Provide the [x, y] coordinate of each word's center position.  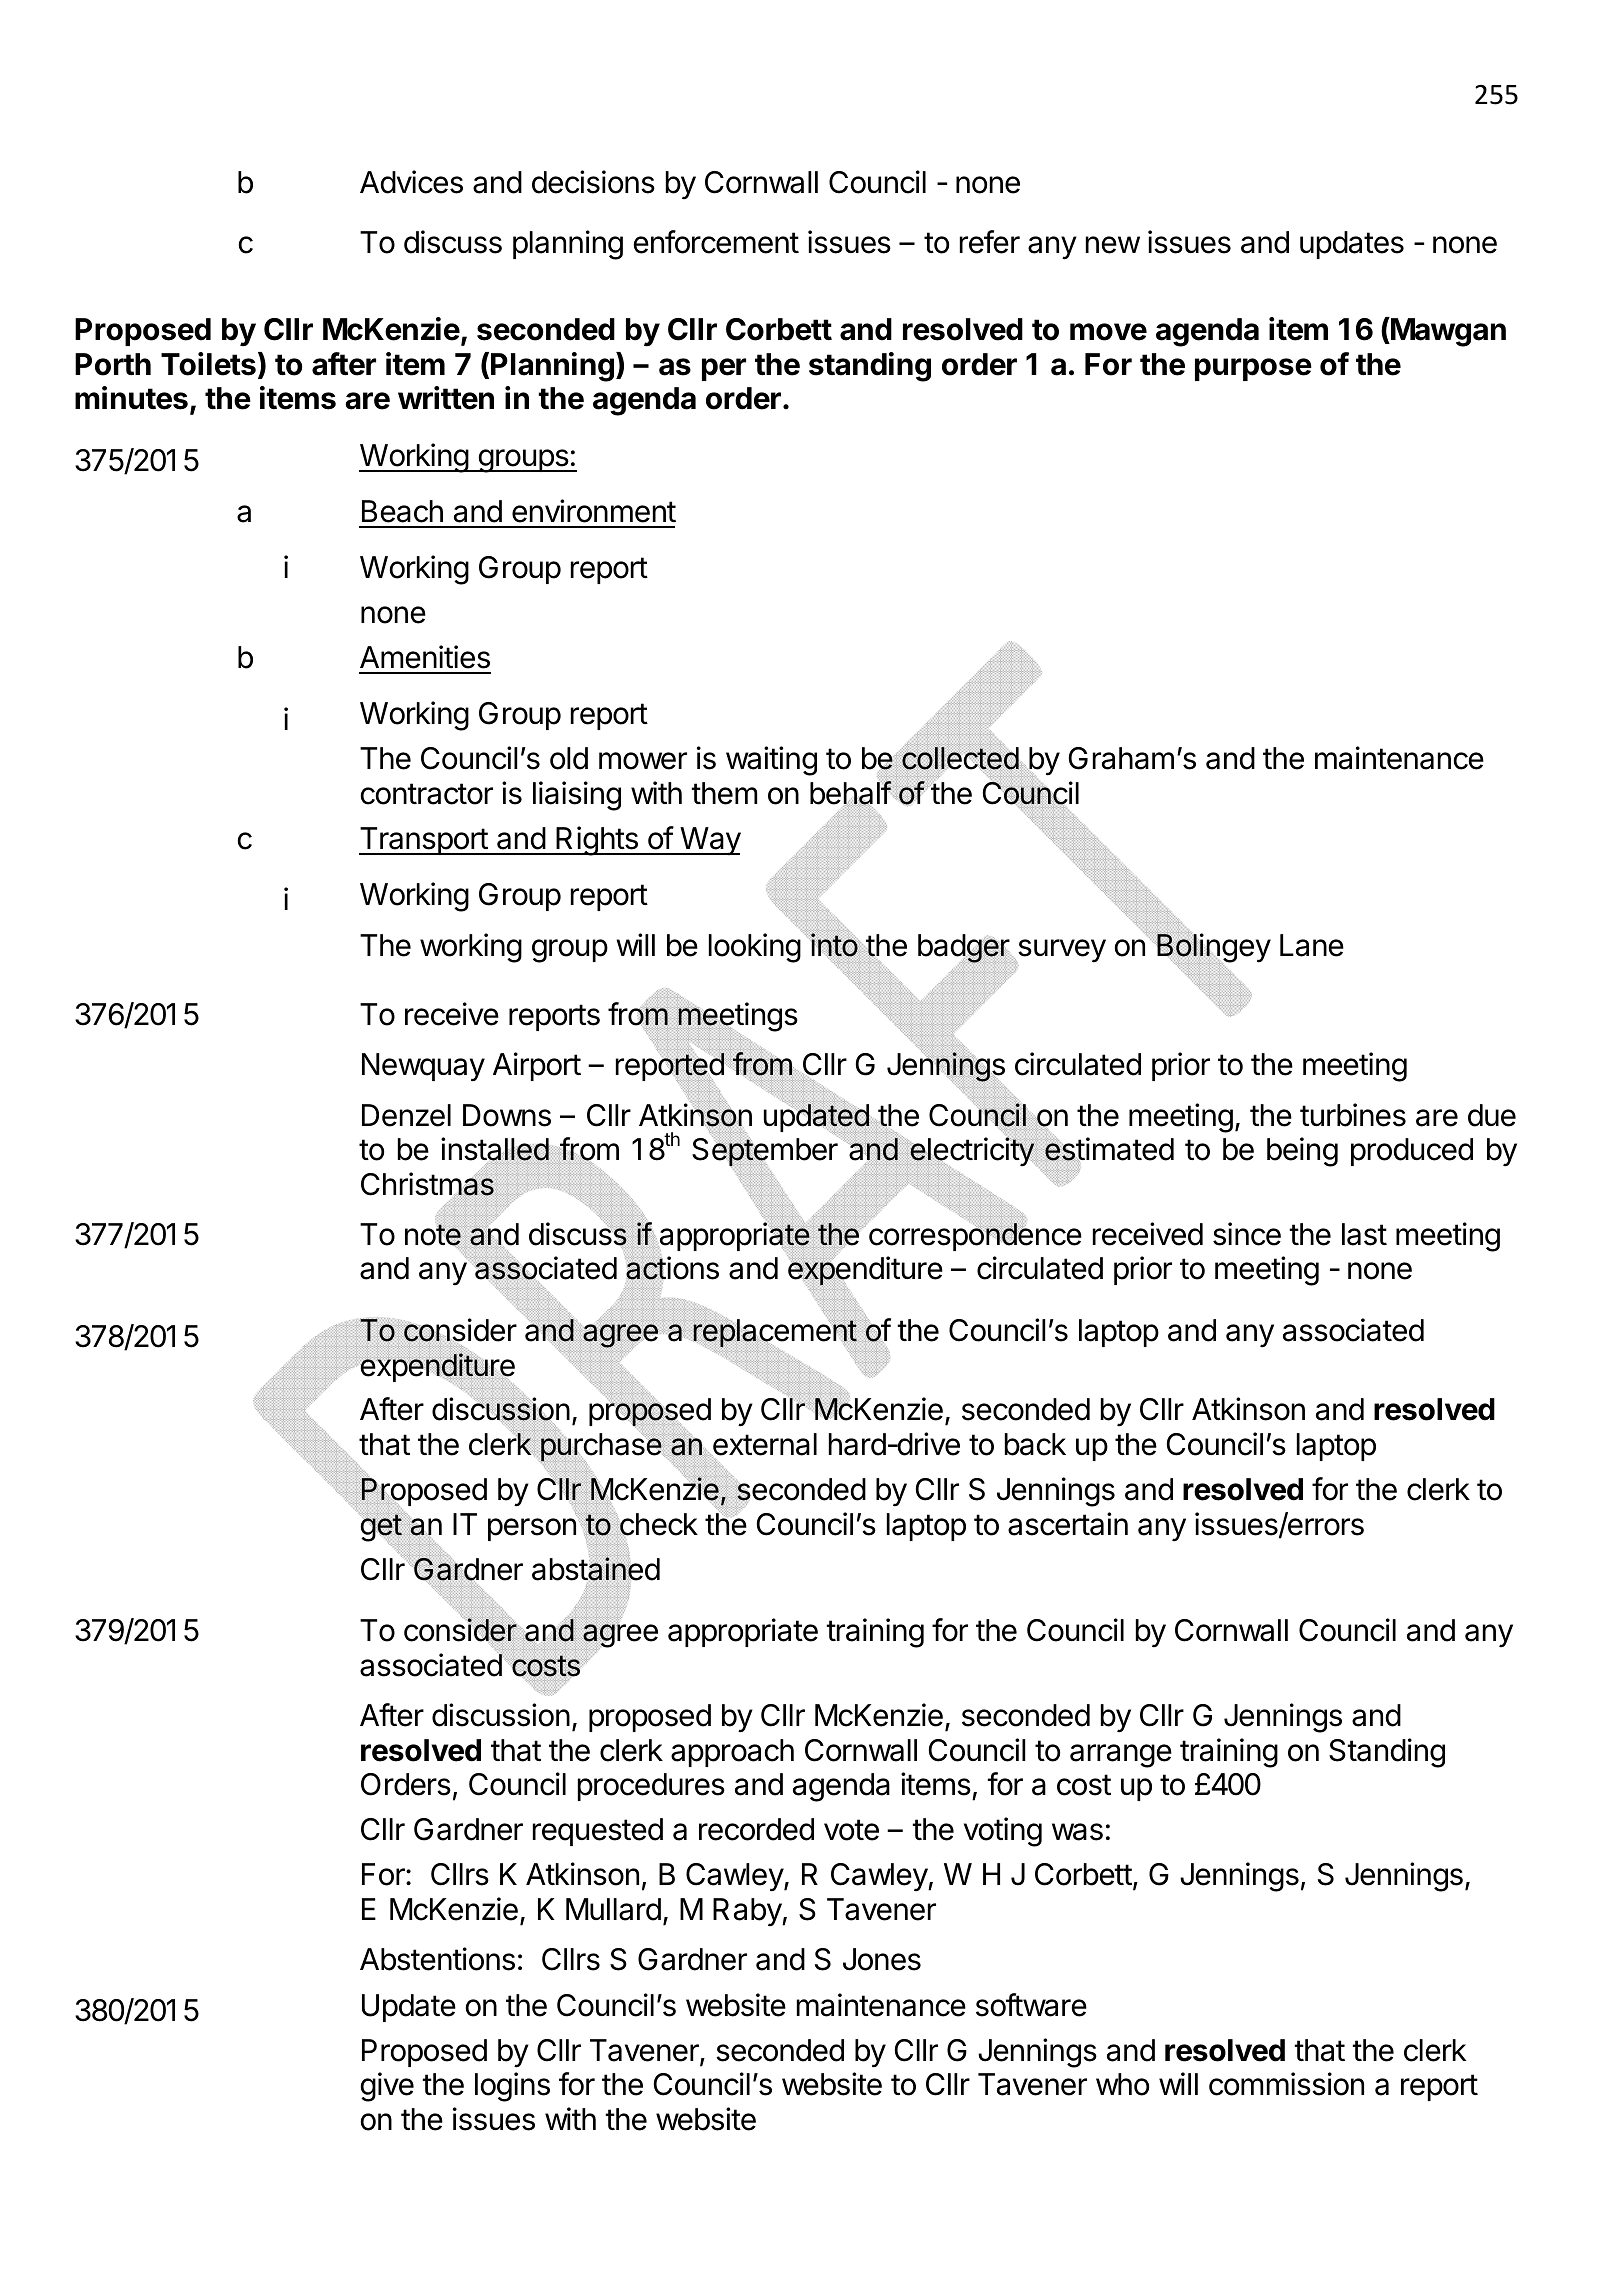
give [387, 2087]
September [766, 1152]
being [1302, 1152]
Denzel [406, 1115]
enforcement [716, 242]
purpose [1253, 369]
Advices [411, 182]
